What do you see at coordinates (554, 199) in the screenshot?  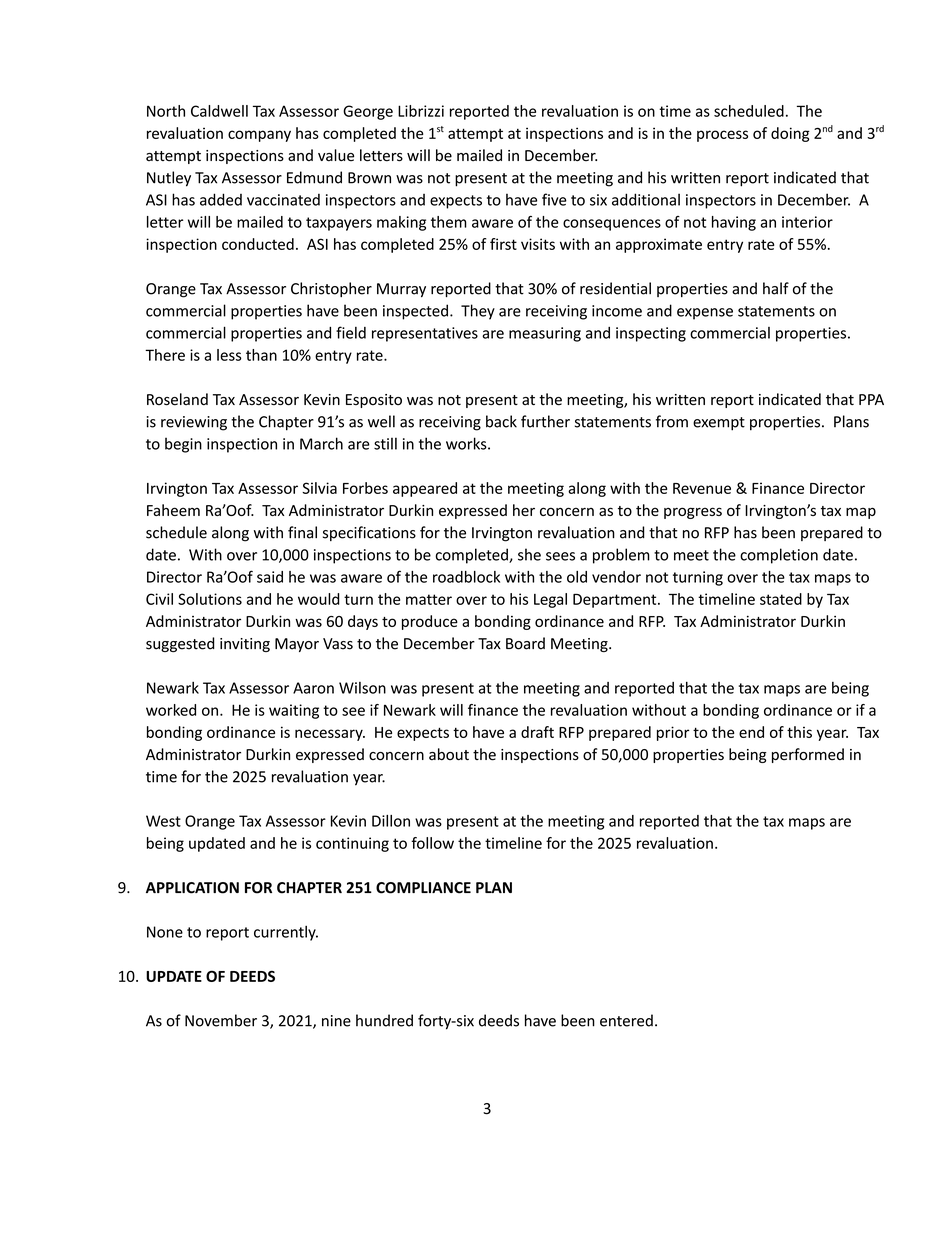 I see `five` at bounding box center [554, 199].
